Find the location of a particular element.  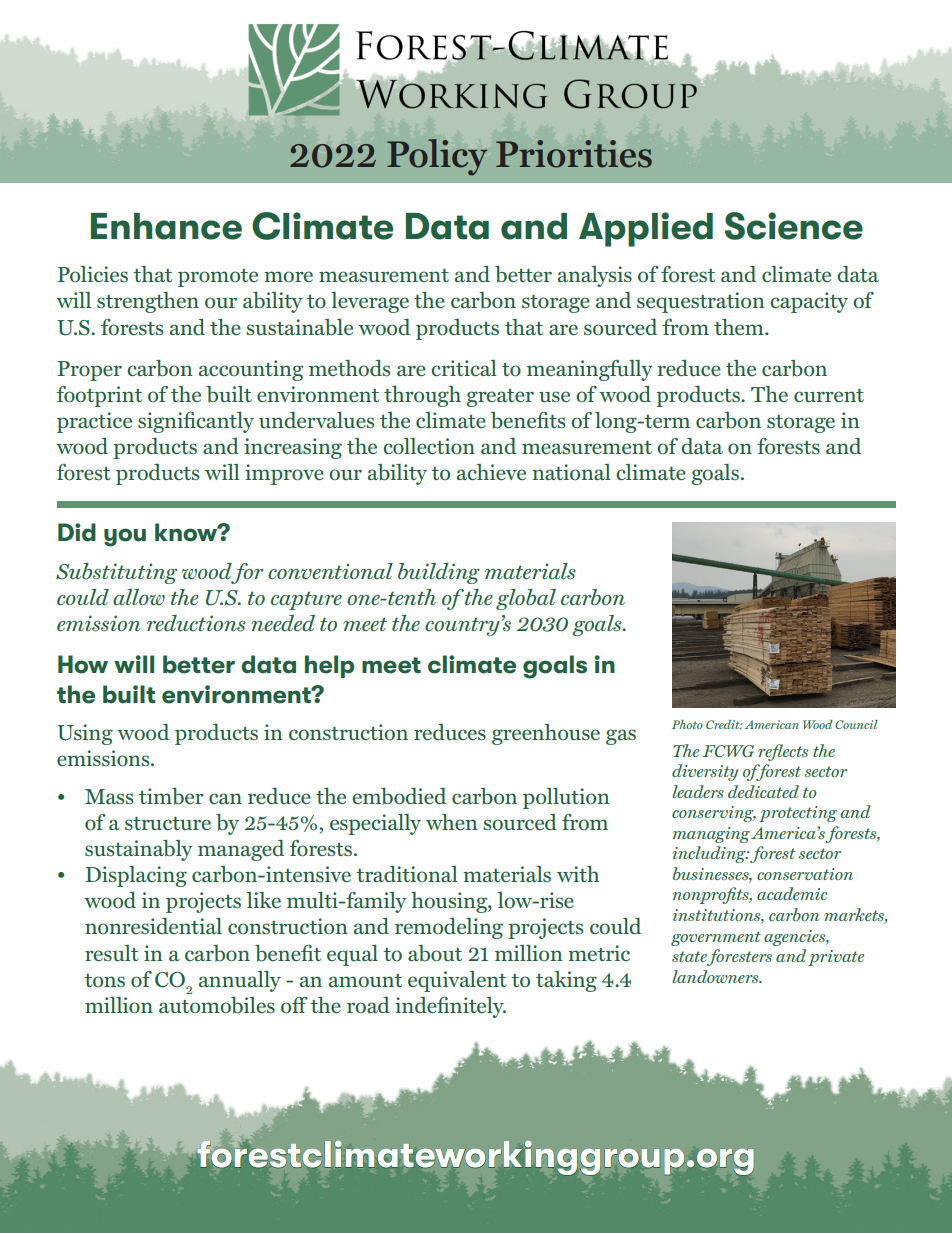

significantly is located at coordinates (196, 422).
